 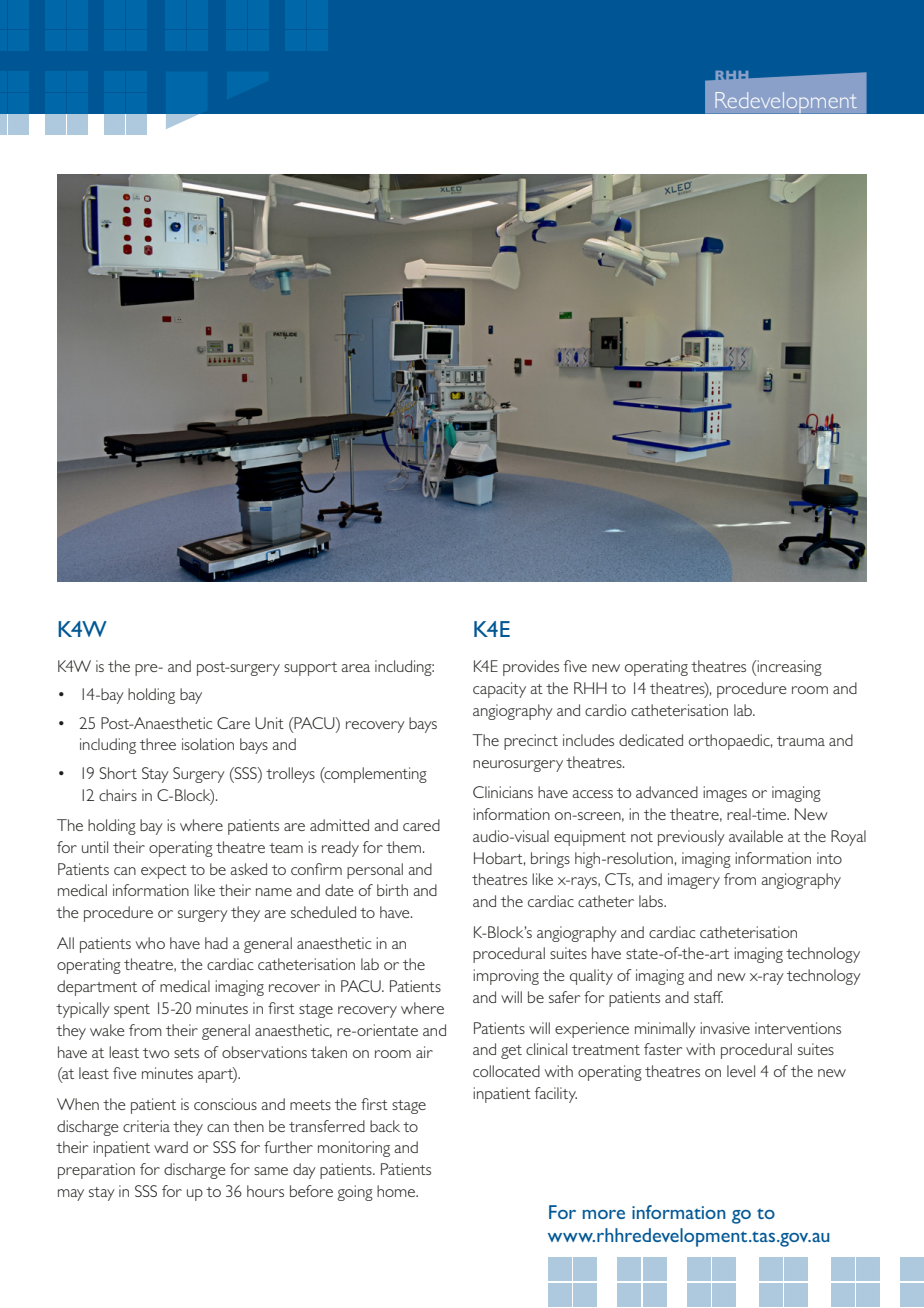 I want to click on who, so click(x=150, y=943).
